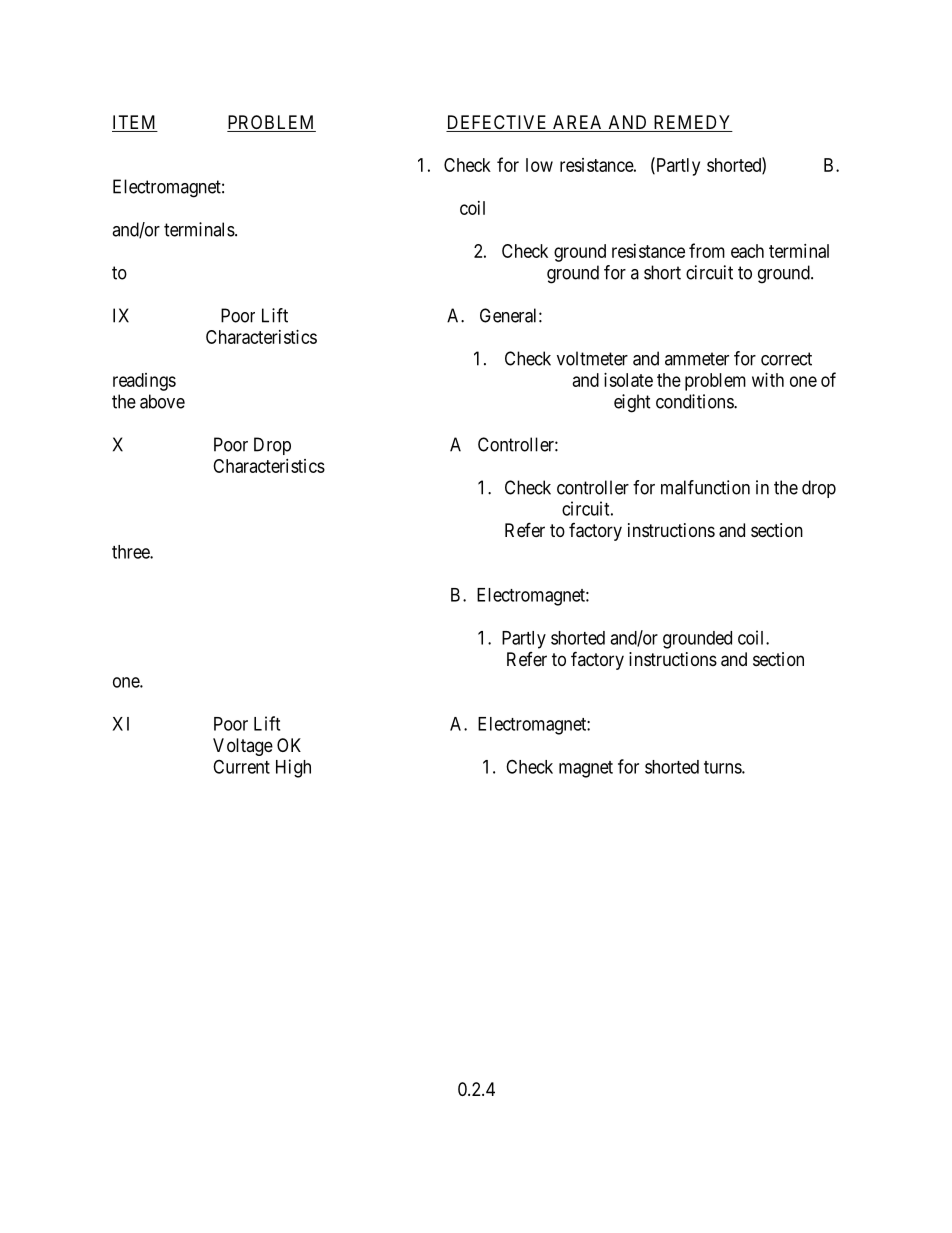  I want to click on above, so click(162, 401).
